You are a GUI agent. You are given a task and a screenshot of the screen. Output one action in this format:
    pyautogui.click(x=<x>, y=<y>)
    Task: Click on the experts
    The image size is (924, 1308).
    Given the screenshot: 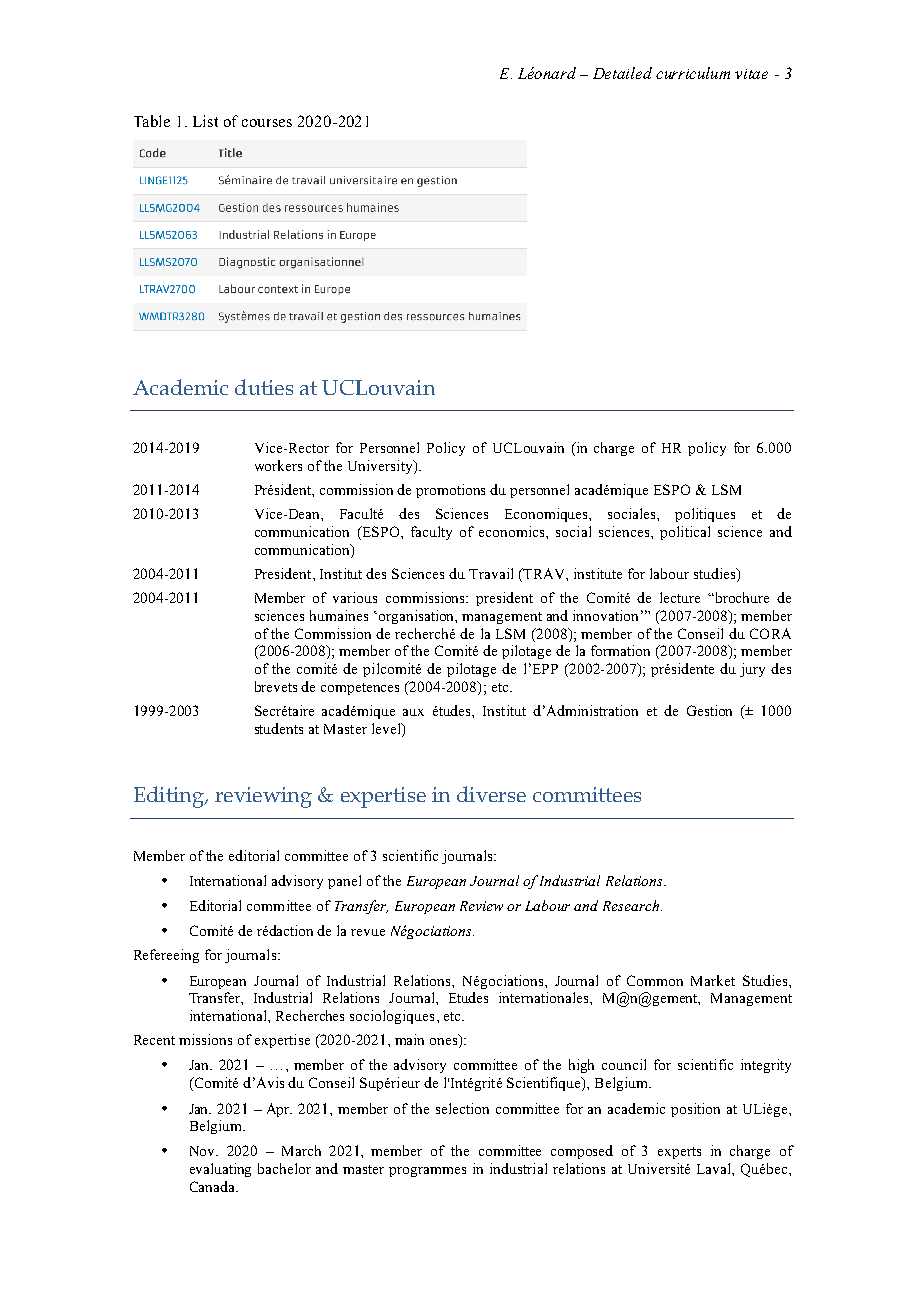 What is the action you would take?
    pyautogui.click(x=679, y=1153)
